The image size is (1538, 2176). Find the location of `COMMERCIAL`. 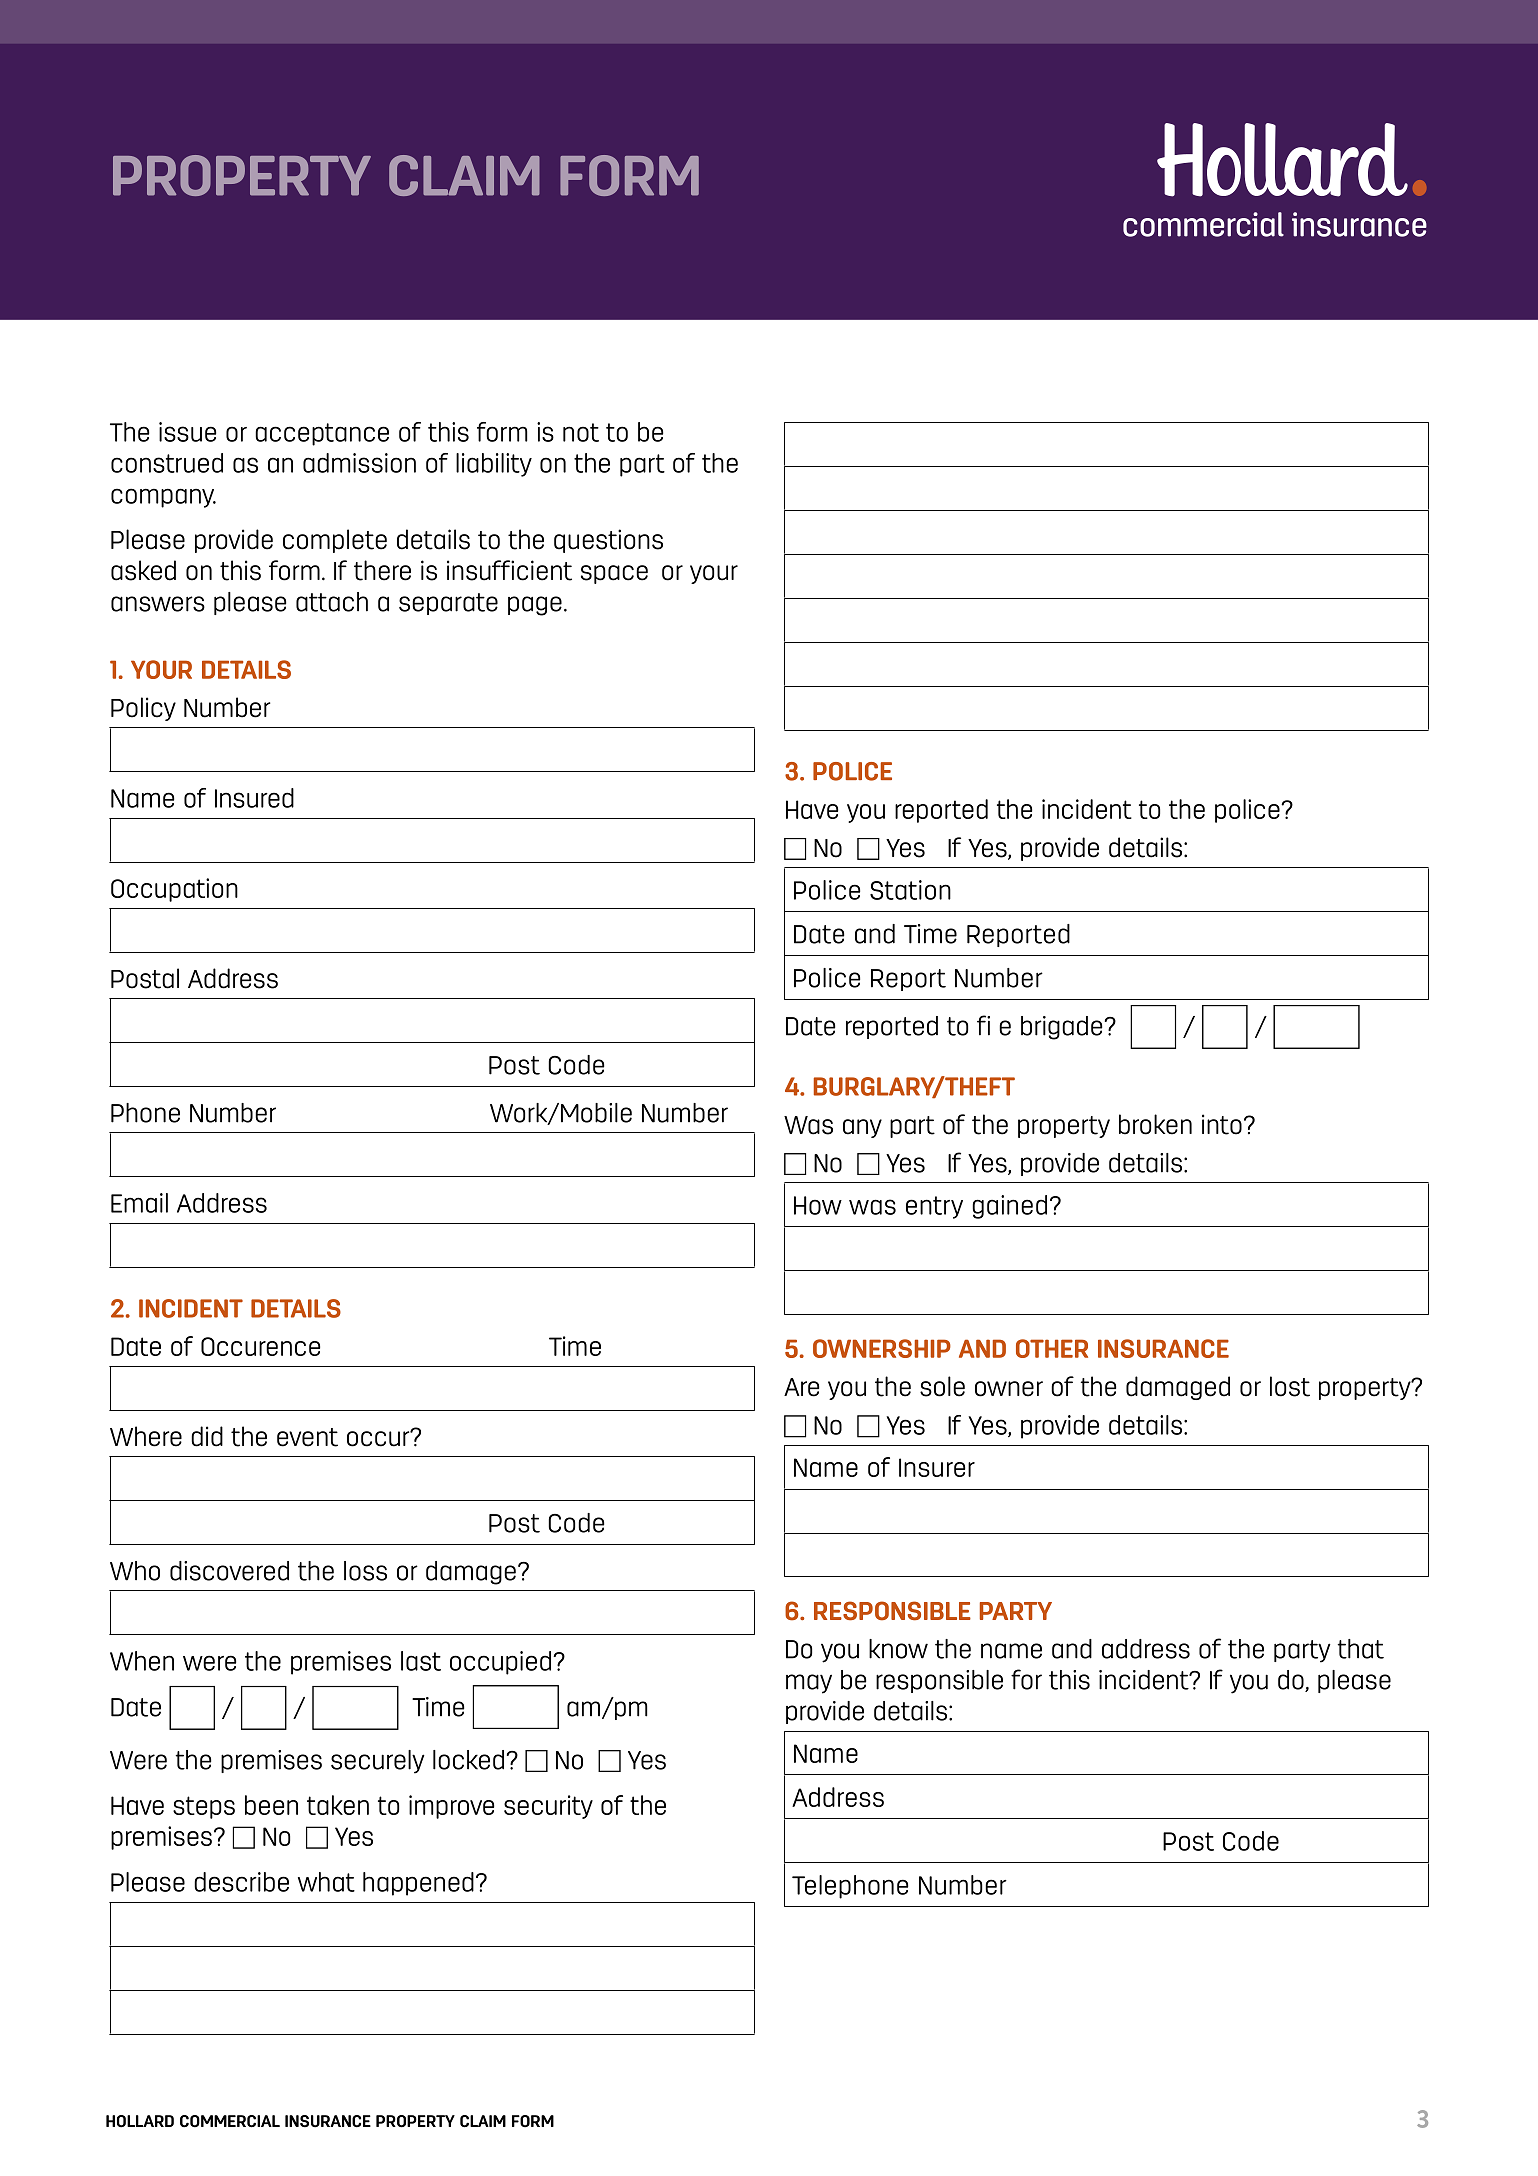

COMMERCIAL is located at coordinates (230, 2121).
